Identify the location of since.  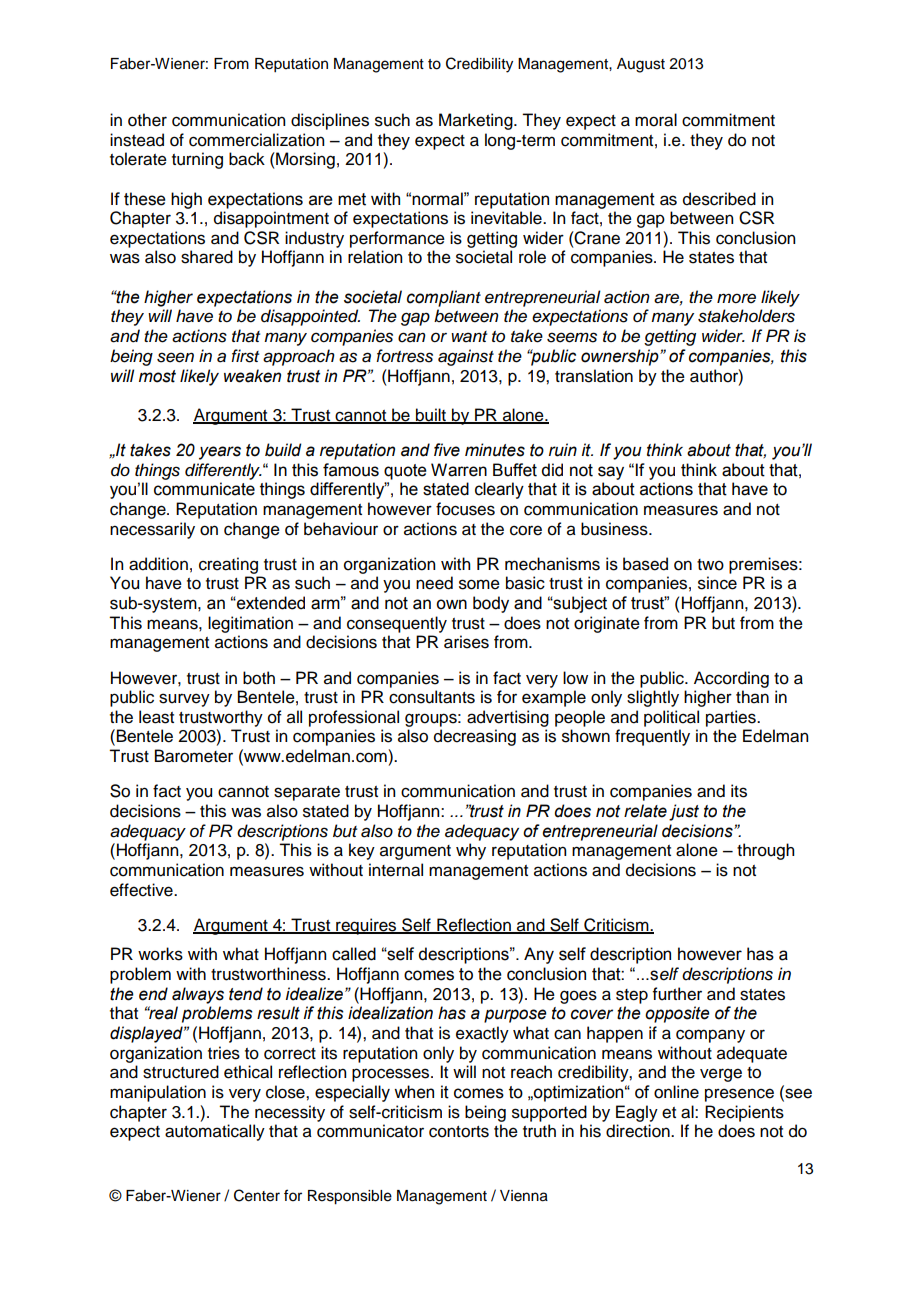
(717, 583).
